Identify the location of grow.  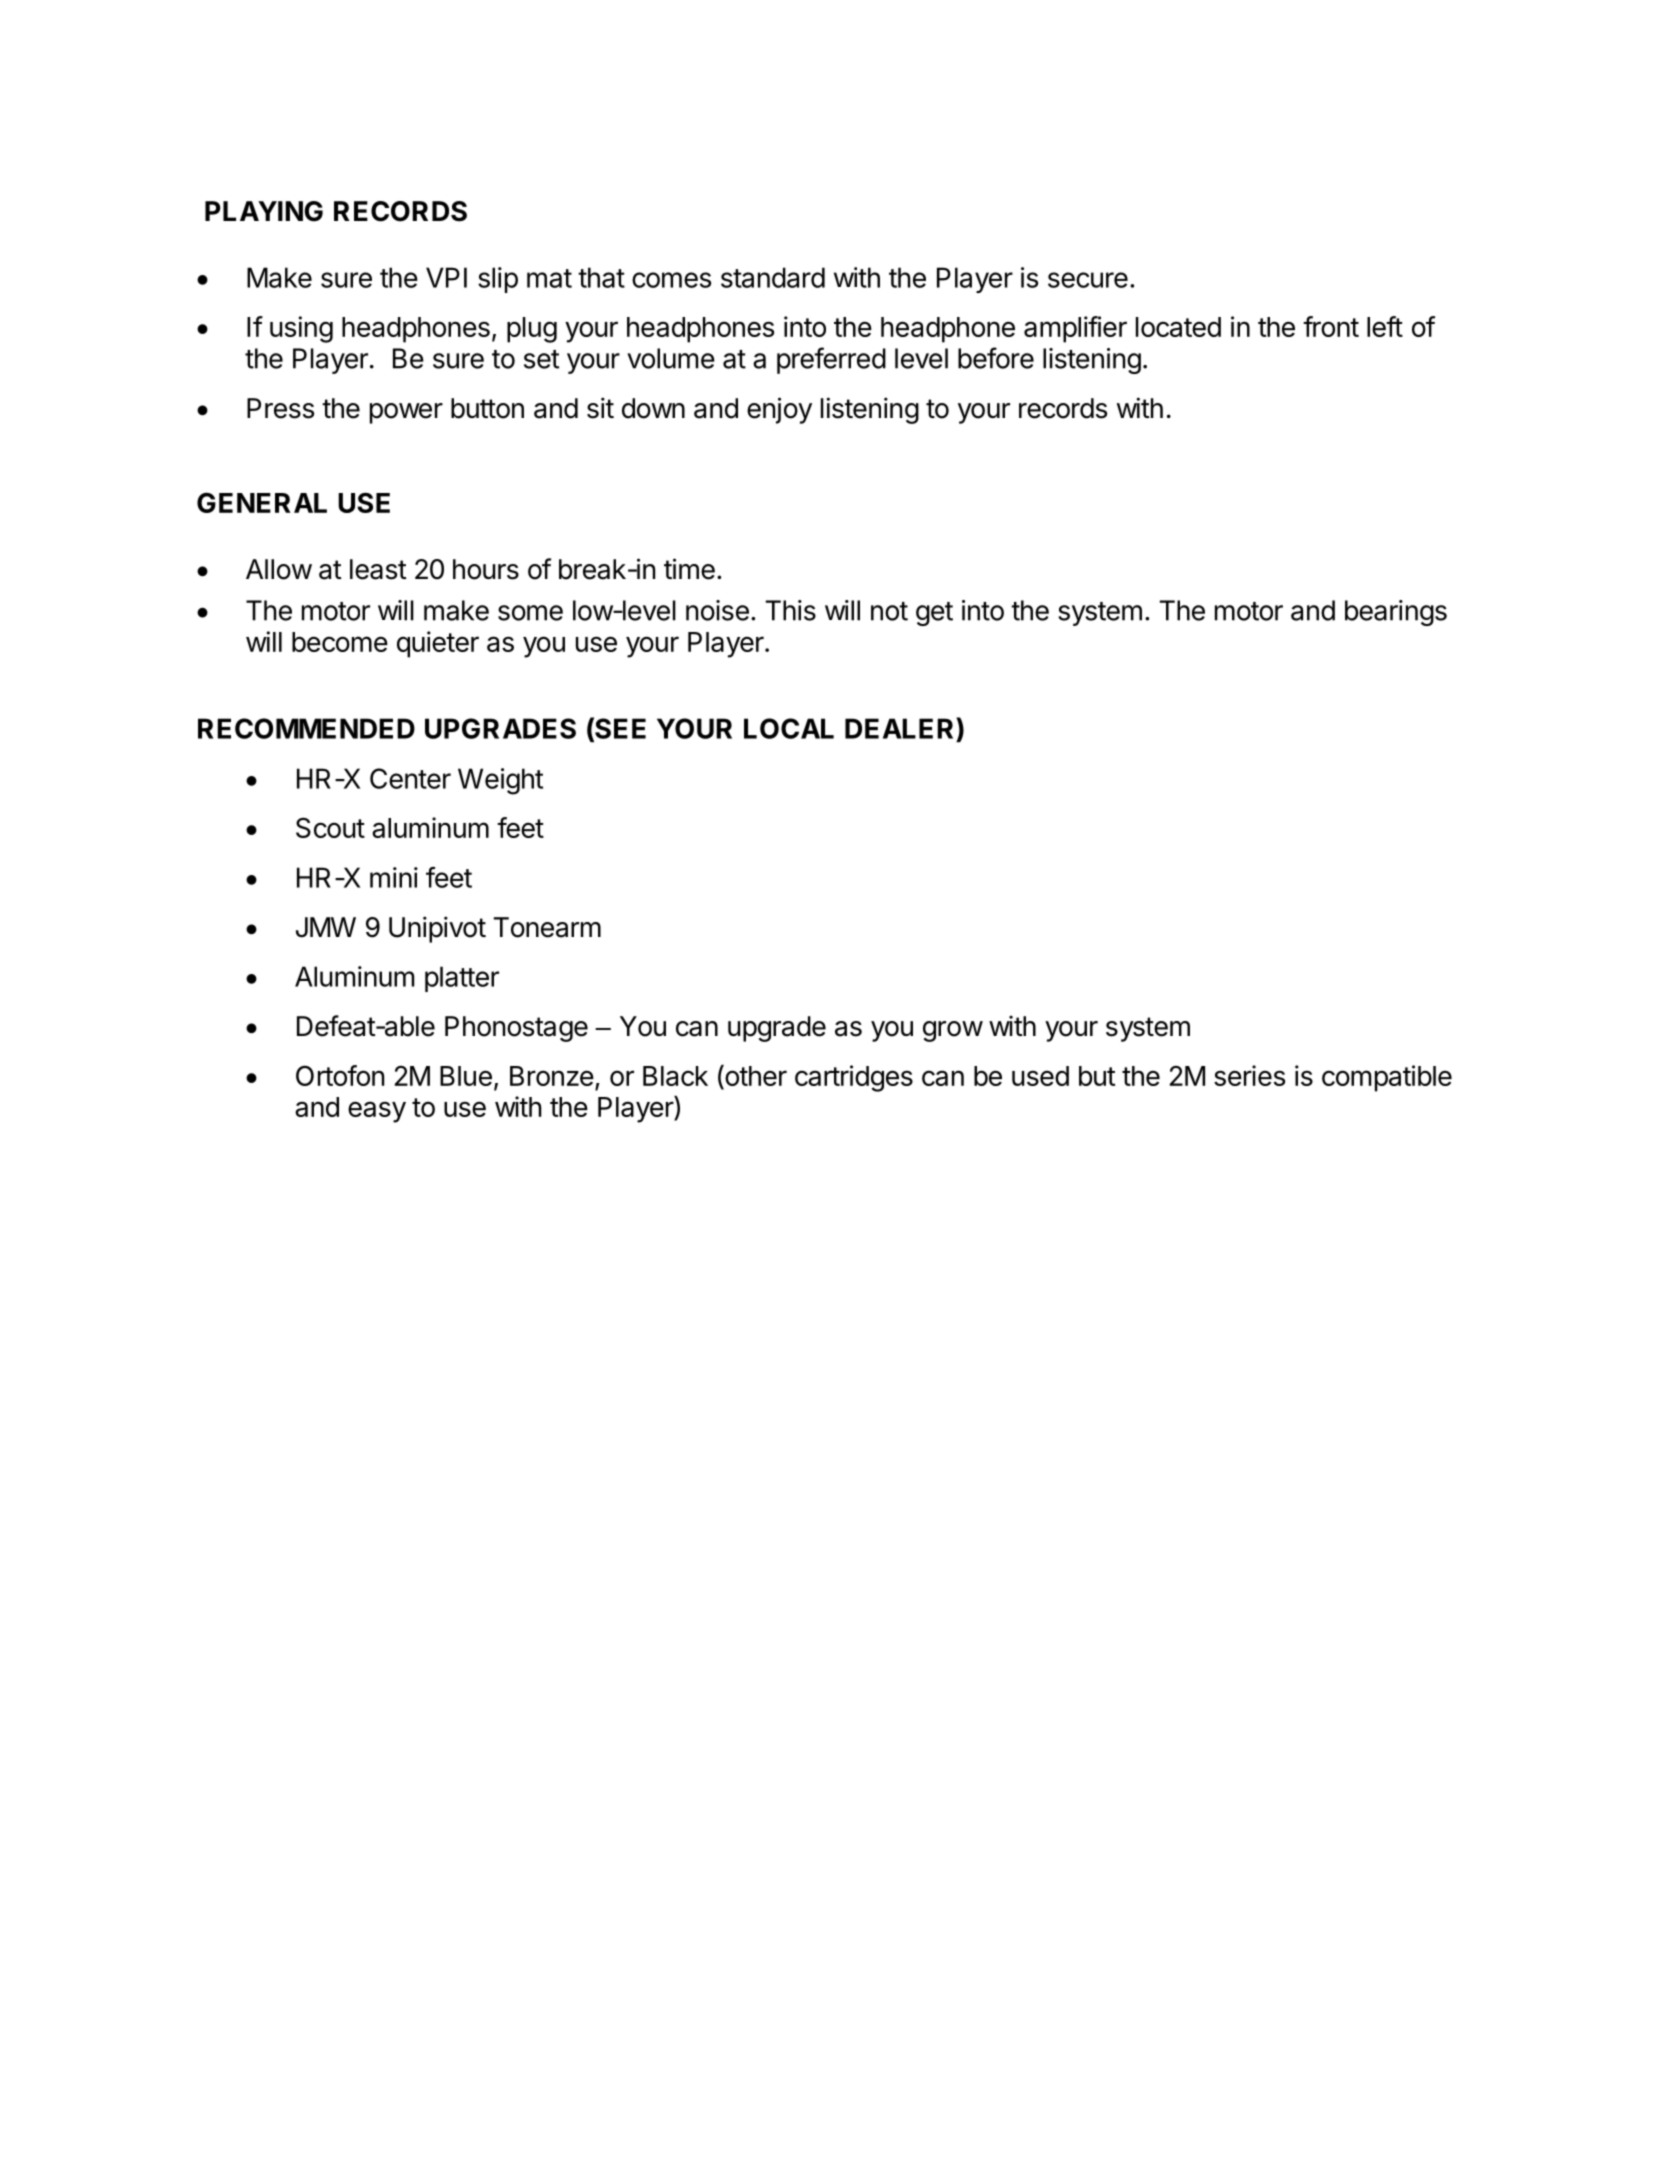
(953, 1031).
